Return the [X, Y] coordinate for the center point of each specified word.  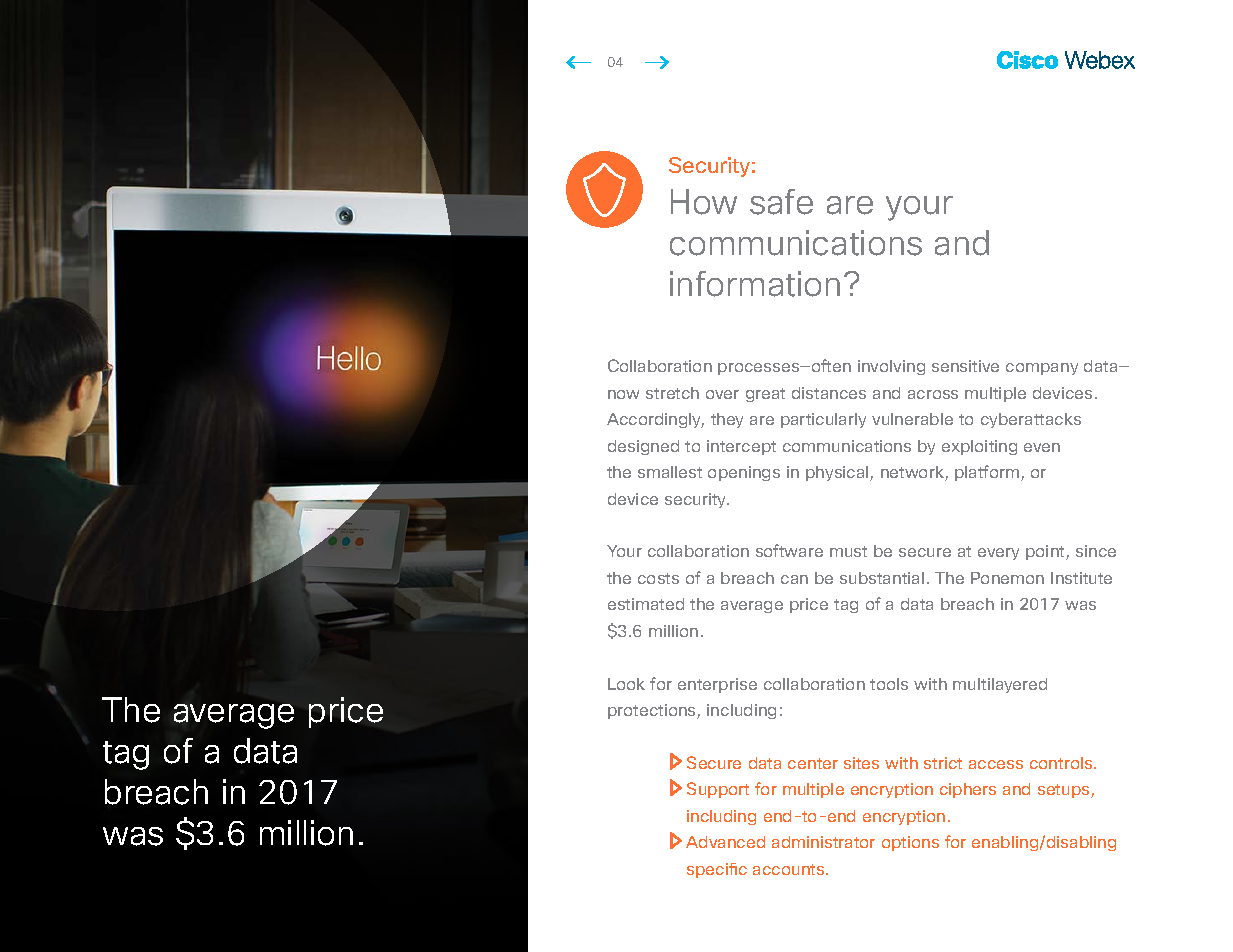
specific [717, 870]
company [1042, 369]
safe [781, 202]
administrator [823, 842]
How [704, 202]
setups [1065, 791]
